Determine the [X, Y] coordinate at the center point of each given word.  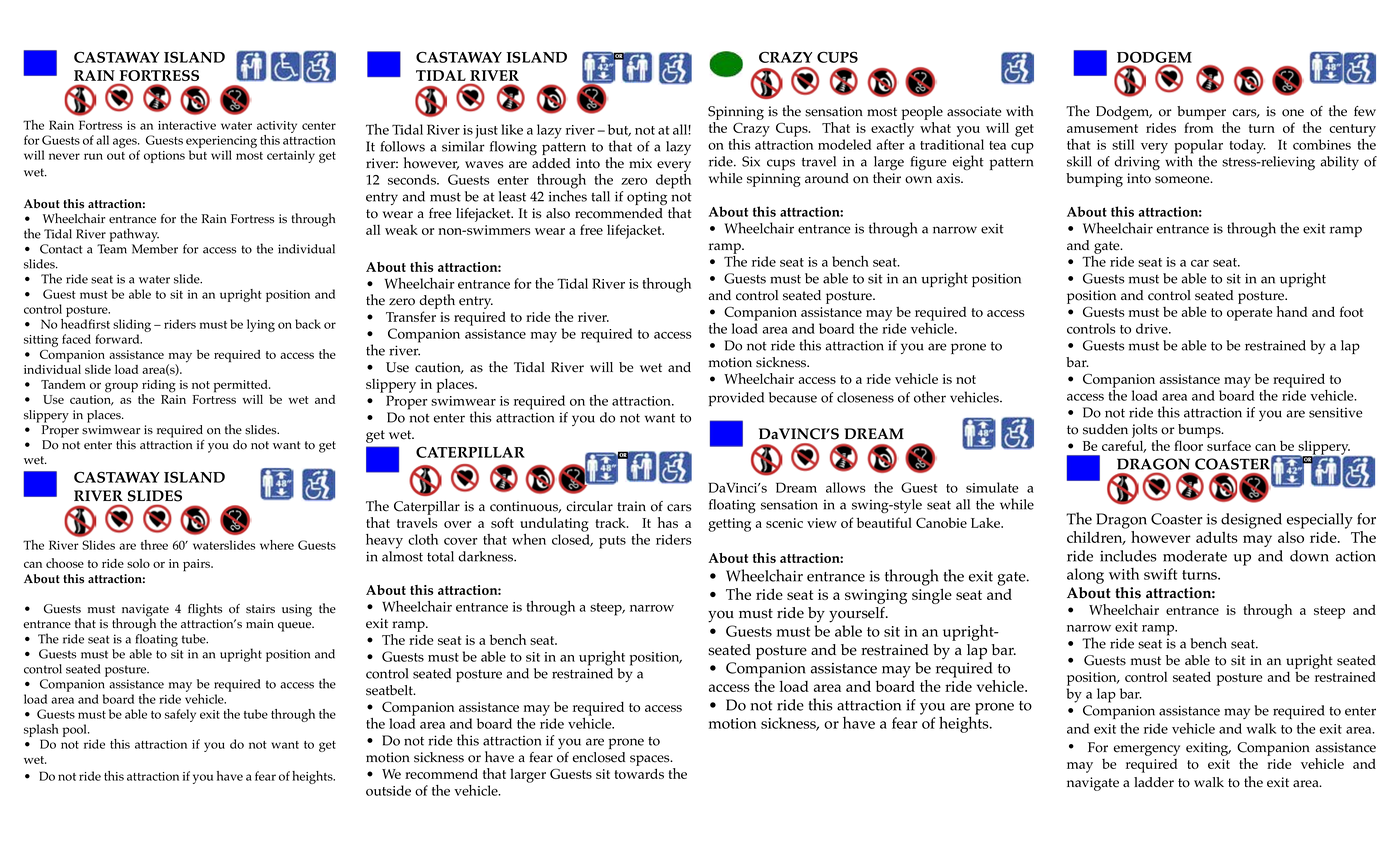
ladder [1154, 782]
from [1198, 127]
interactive [187, 125]
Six [751, 161]
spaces [651, 760]
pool [76, 730]
